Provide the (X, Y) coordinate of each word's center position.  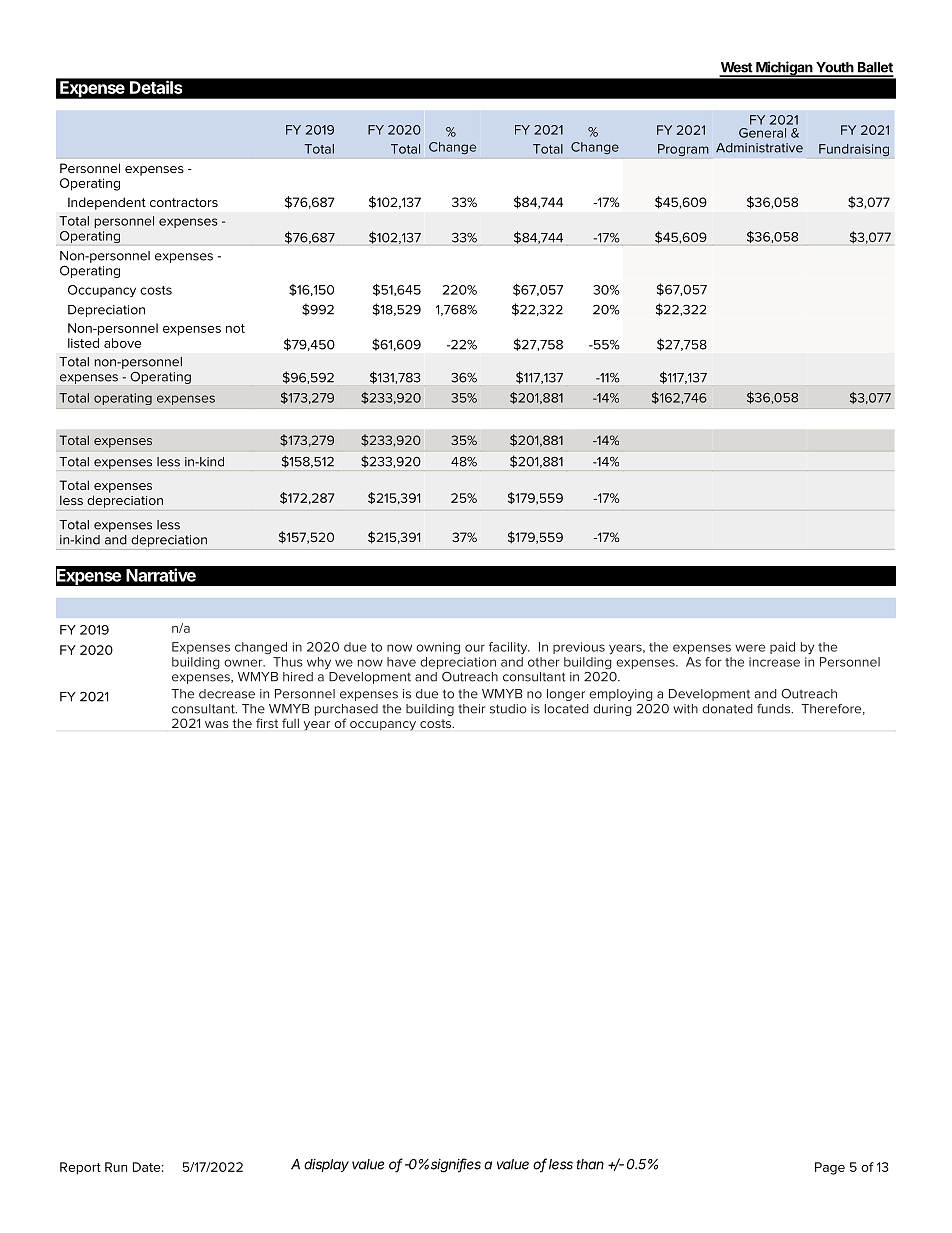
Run (116, 1167)
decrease (227, 694)
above (122, 343)
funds (775, 709)
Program (683, 150)
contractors (184, 202)
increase (774, 662)
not (235, 328)
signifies (456, 1165)
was (217, 724)
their (471, 709)
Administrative (759, 148)
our (475, 648)
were (750, 648)
